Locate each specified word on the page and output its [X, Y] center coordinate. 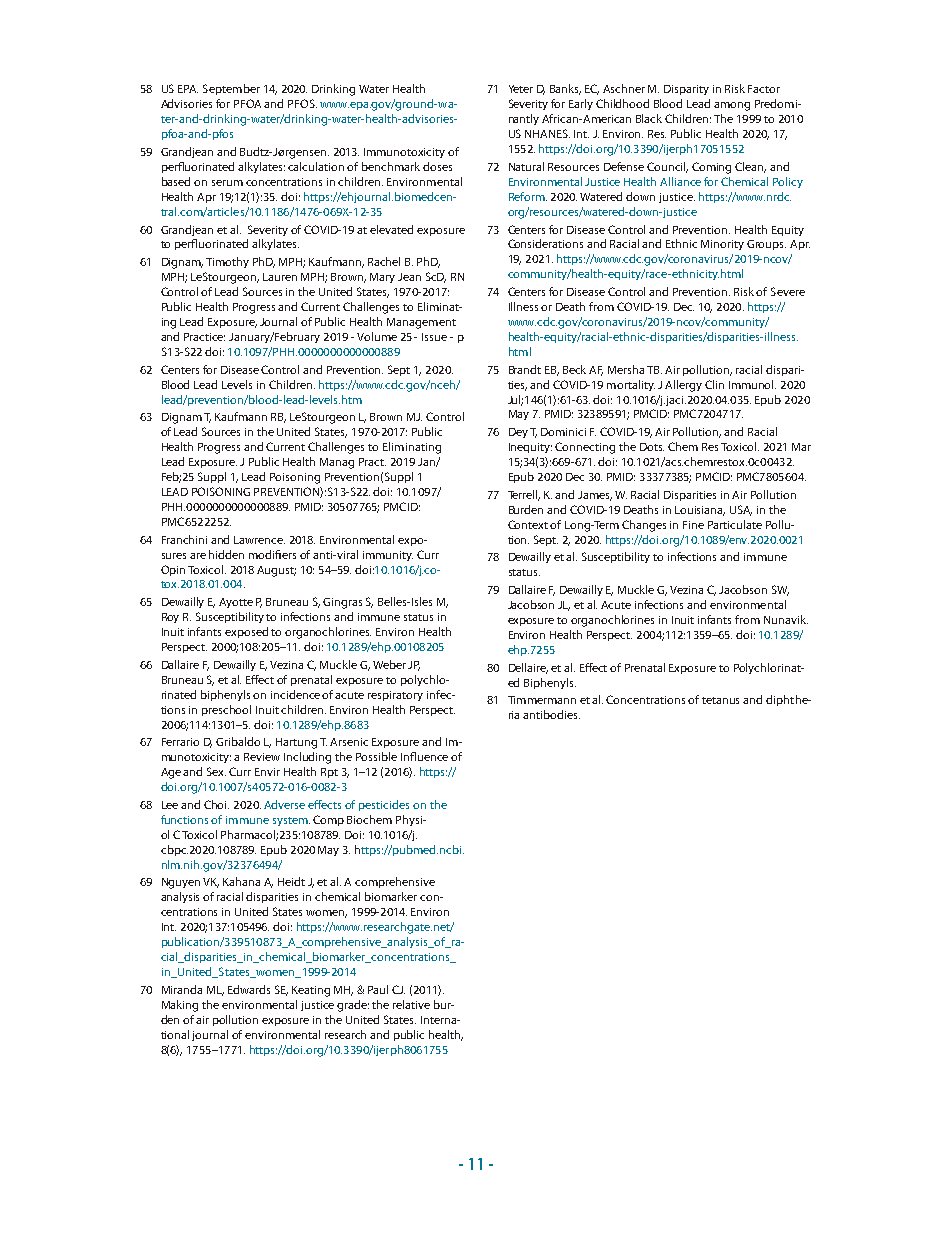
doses [437, 166]
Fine [693, 525]
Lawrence [259, 540]
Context [528, 524]
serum [227, 183]
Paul [378, 989]
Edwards [249, 989]
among [732, 106]
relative [411, 1004]
